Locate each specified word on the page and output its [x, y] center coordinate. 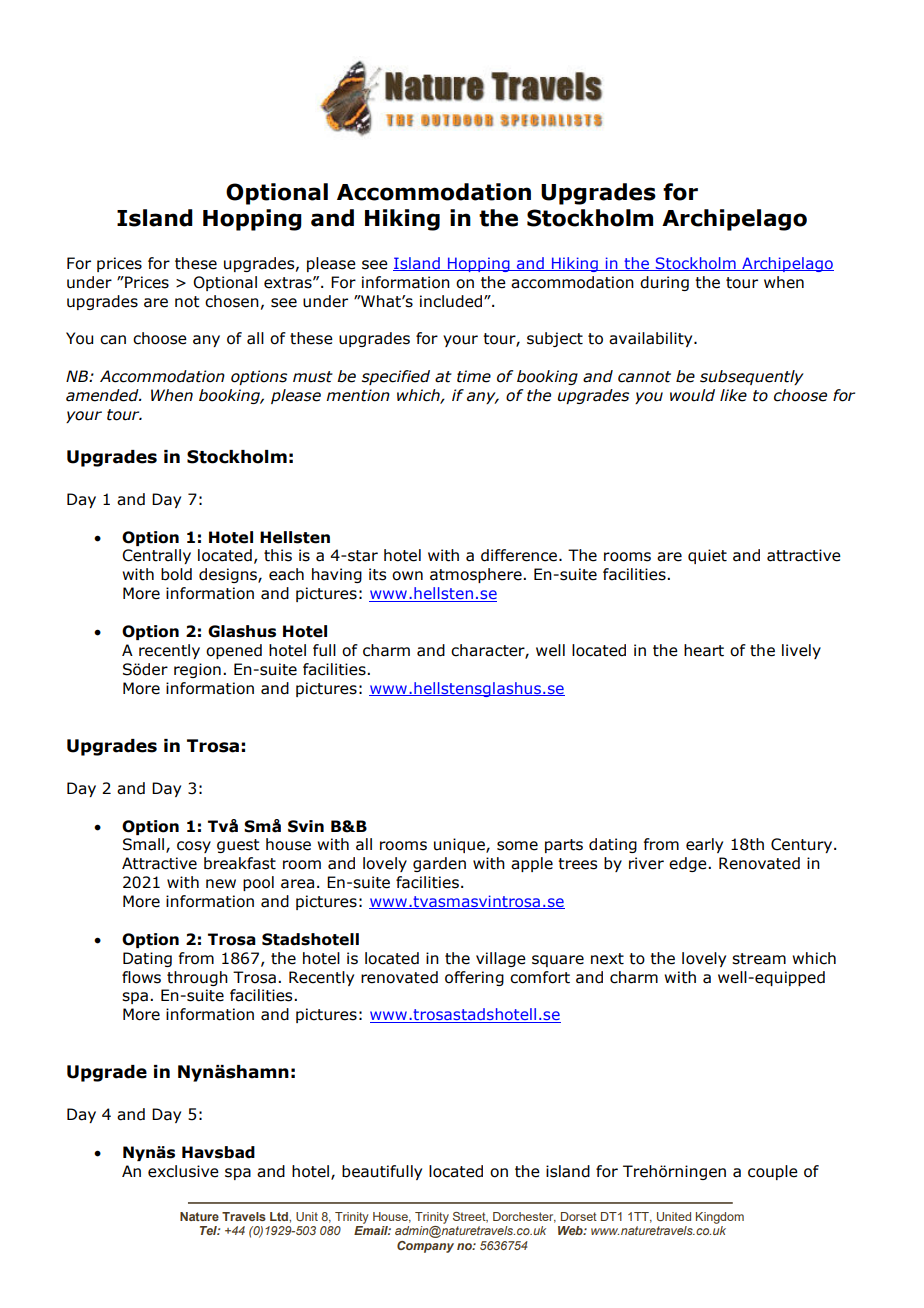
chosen [232, 301]
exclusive [183, 1171]
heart [704, 650]
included [452, 301]
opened [234, 651]
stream [759, 959]
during [664, 283]
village [501, 959]
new [221, 884]
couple [773, 1172]
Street [470, 1217]
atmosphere [477, 575]
